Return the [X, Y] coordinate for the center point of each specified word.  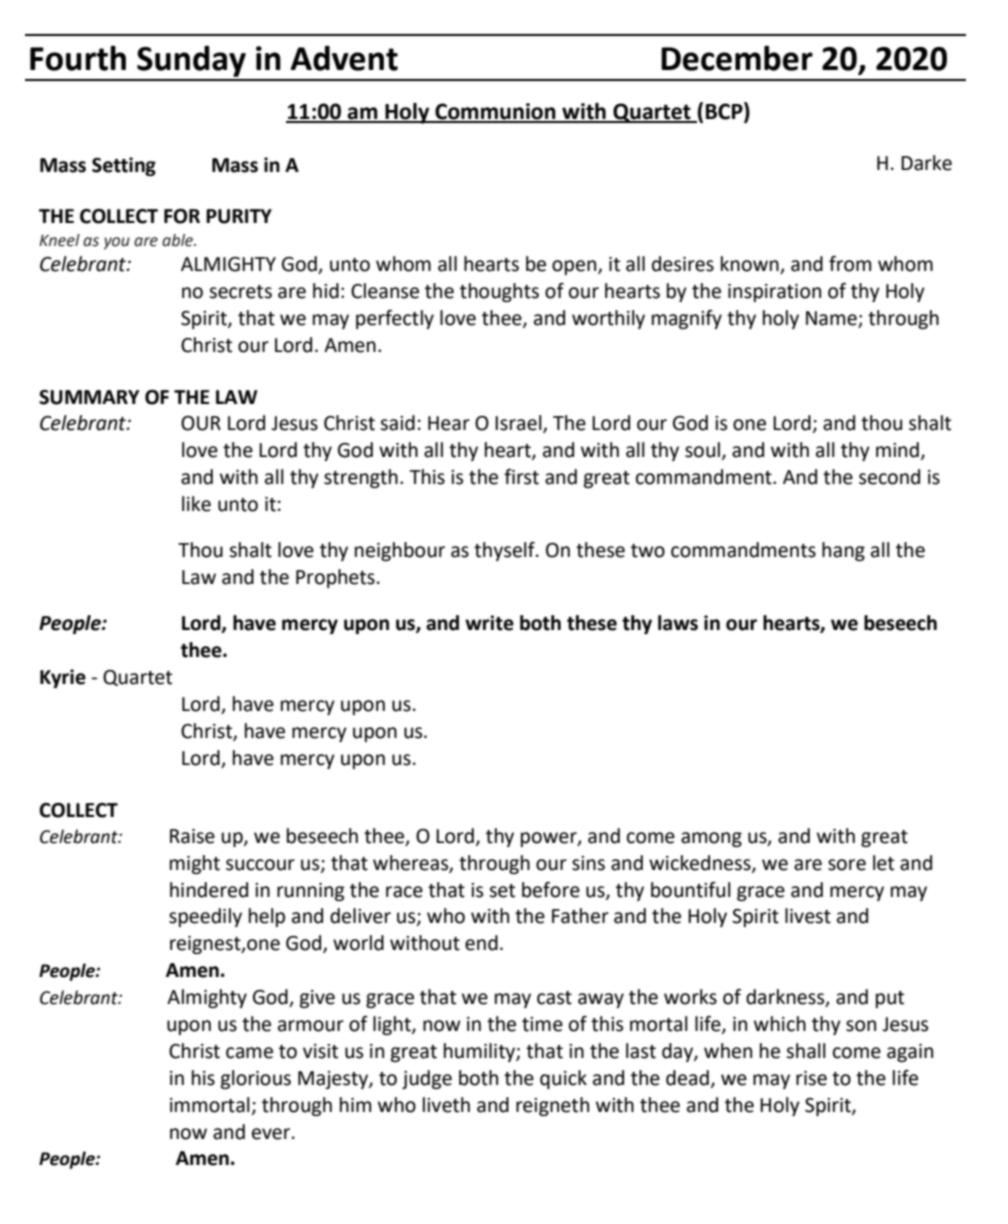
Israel [519, 424]
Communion [495, 112]
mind [897, 450]
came [249, 1053]
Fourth [78, 58]
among [711, 839]
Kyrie [63, 678]
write [489, 623]
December [737, 58]
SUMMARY [89, 397]
